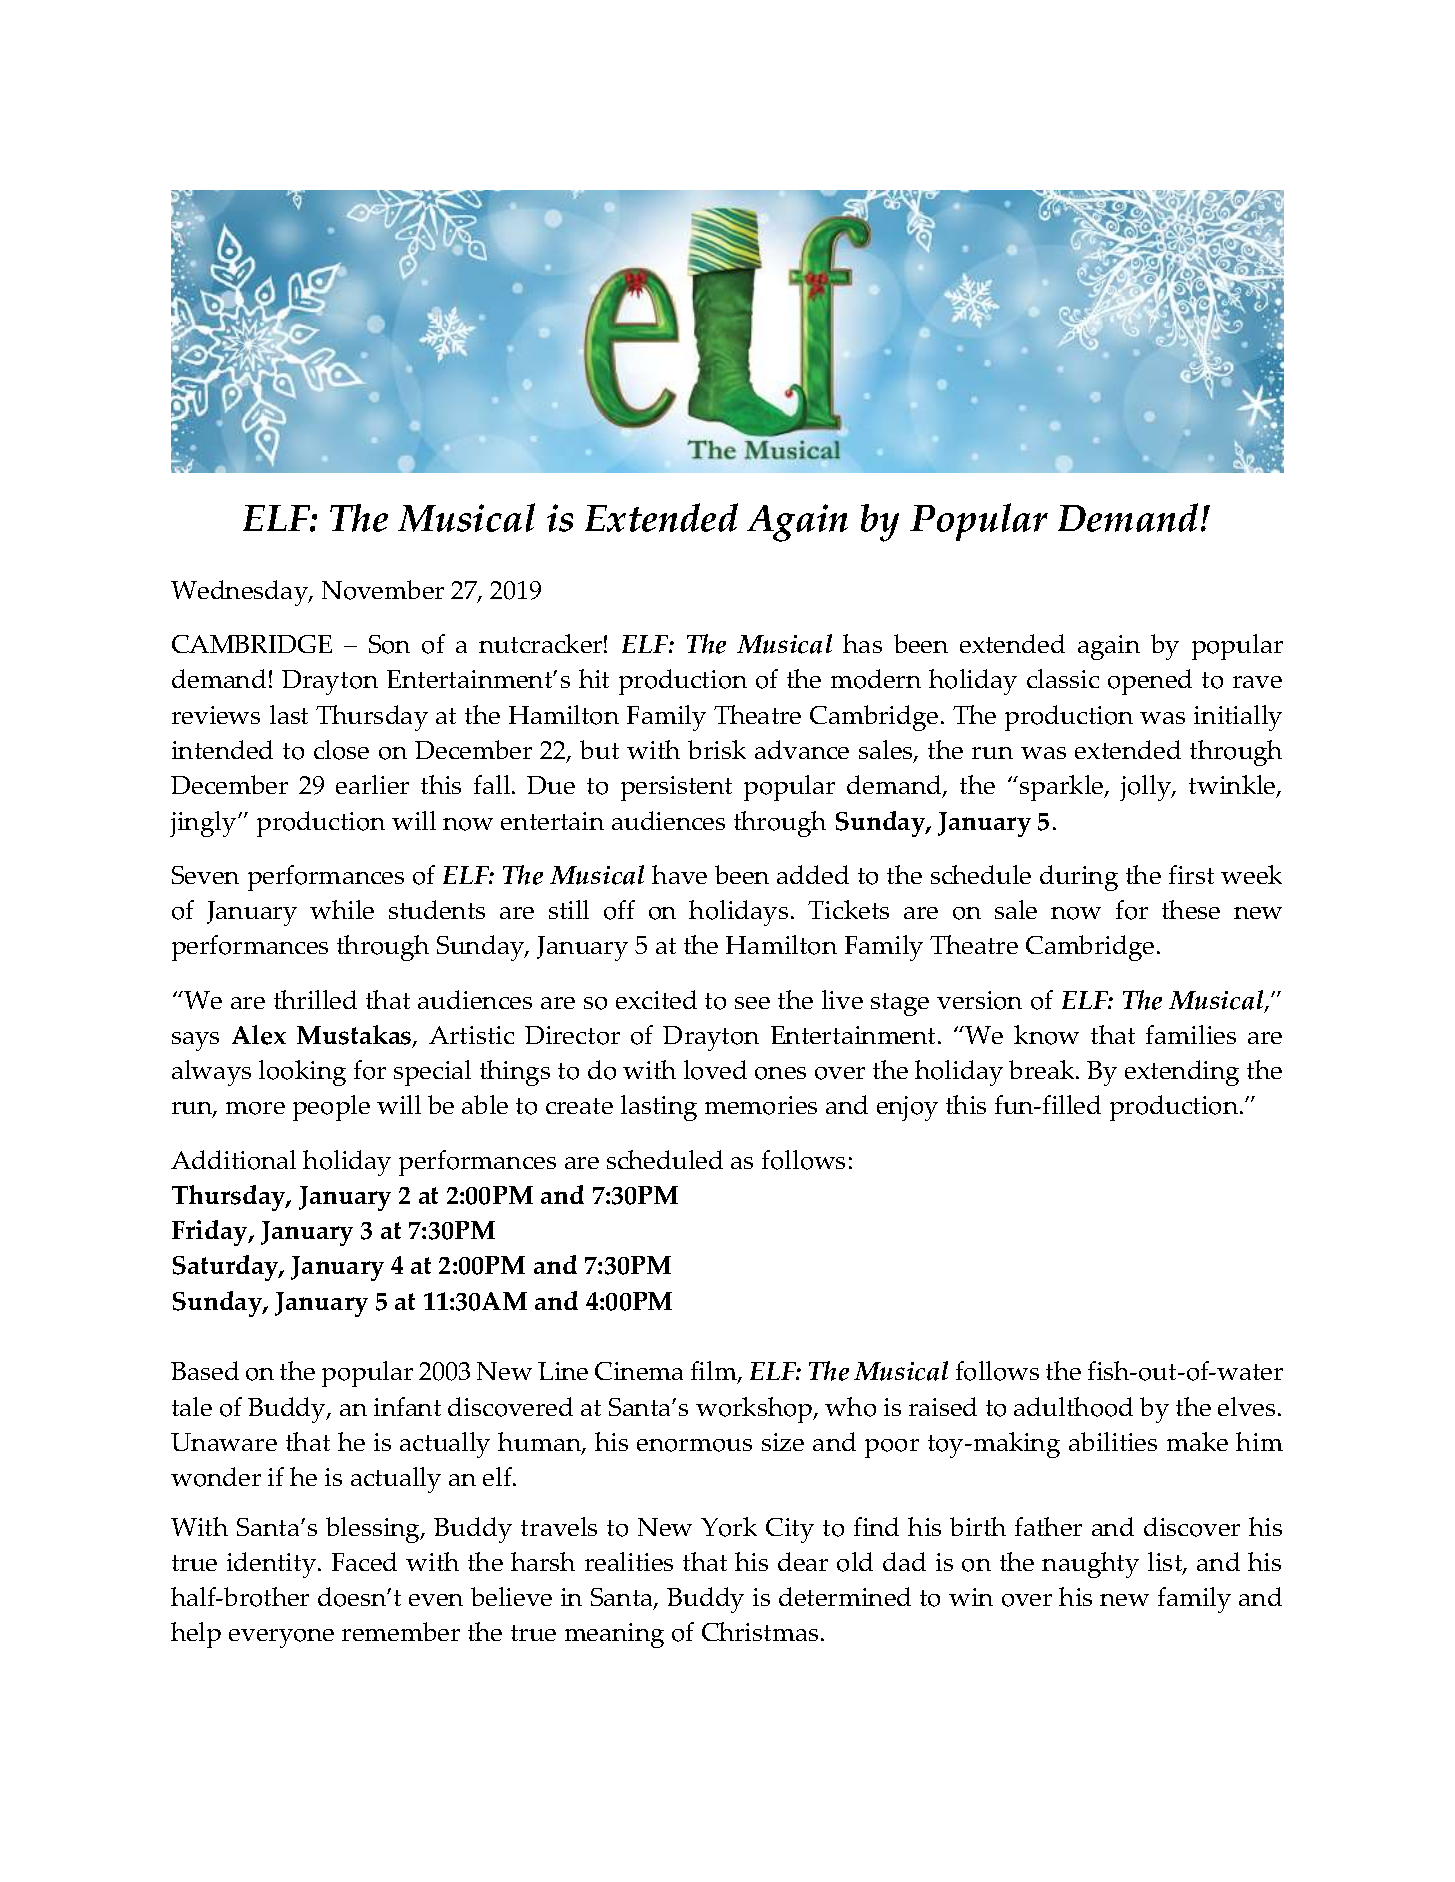 Image resolution: width=1455 pixels, height=1882 pixels. Describe the element at coordinates (205, 1370) in the screenshot. I see `Based` at that location.
